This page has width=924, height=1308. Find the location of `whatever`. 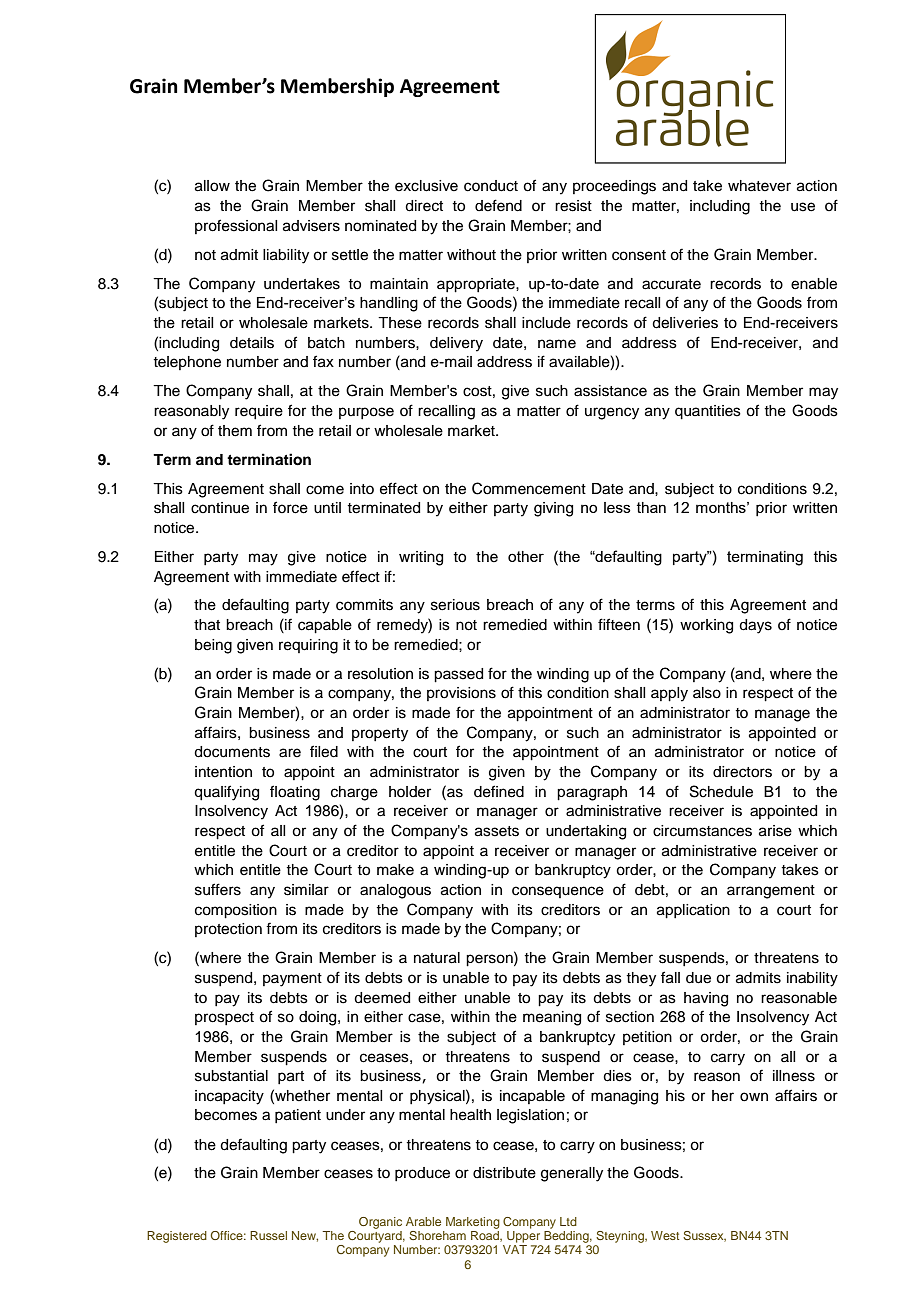

whatever is located at coordinates (759, 186).
